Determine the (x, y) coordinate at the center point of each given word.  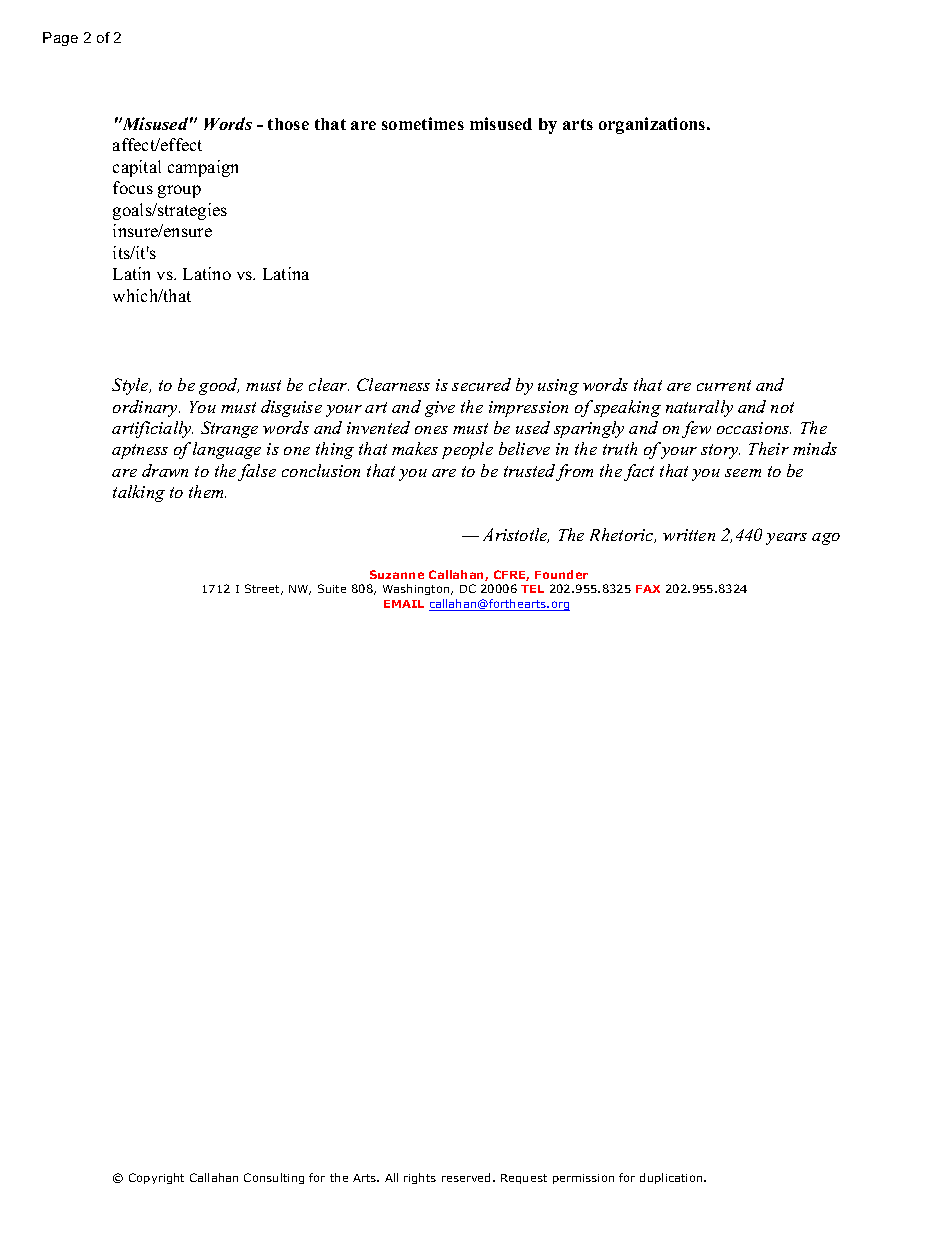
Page (60, 39)
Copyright (156, 1178)
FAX (648, 589)
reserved (468, 1177)
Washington (417, 589)
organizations (653, 125)
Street (264, 589)
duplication (672, 1178)
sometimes (423, 123)
